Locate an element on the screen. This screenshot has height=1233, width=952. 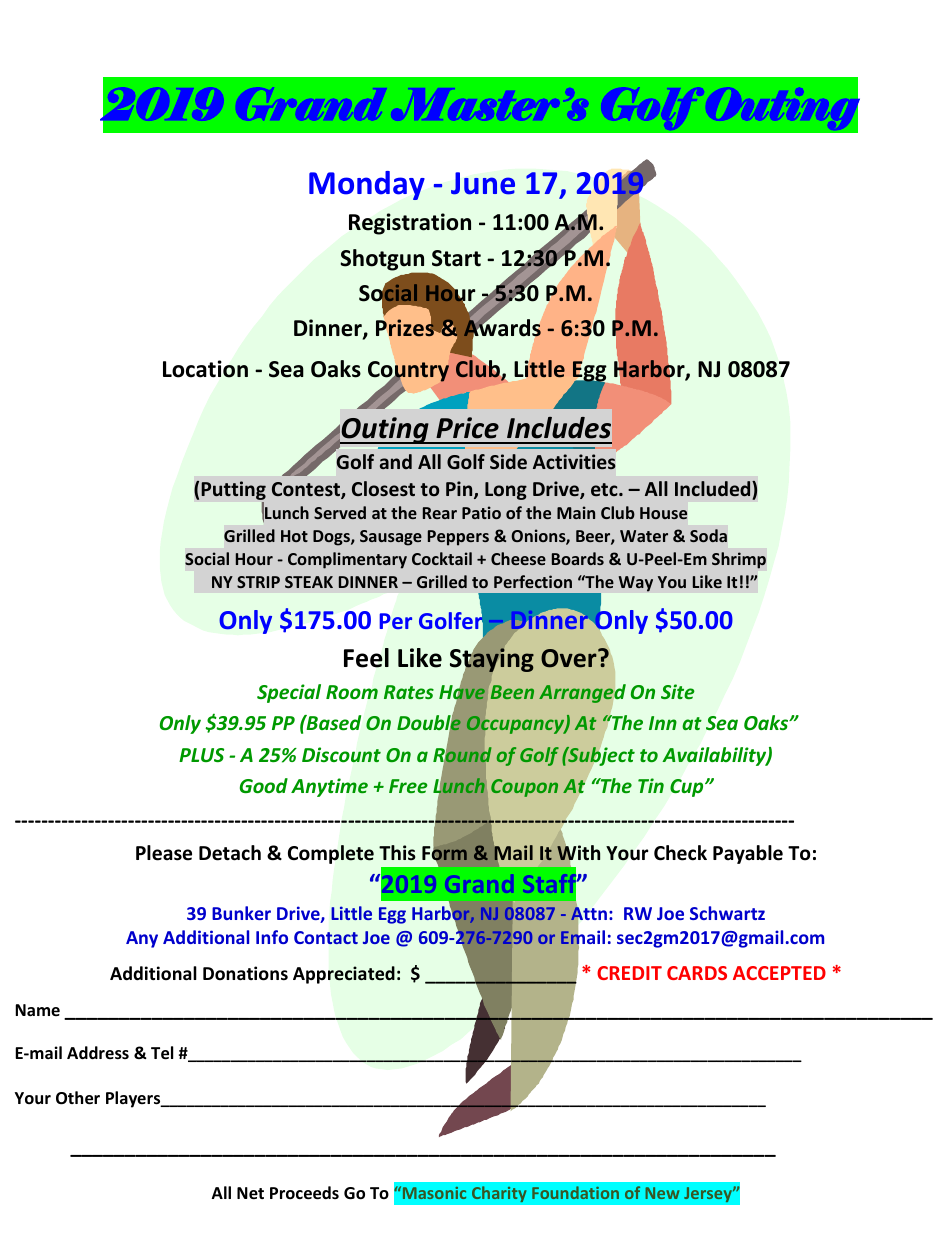
June is located at coordinates (483, 183).
